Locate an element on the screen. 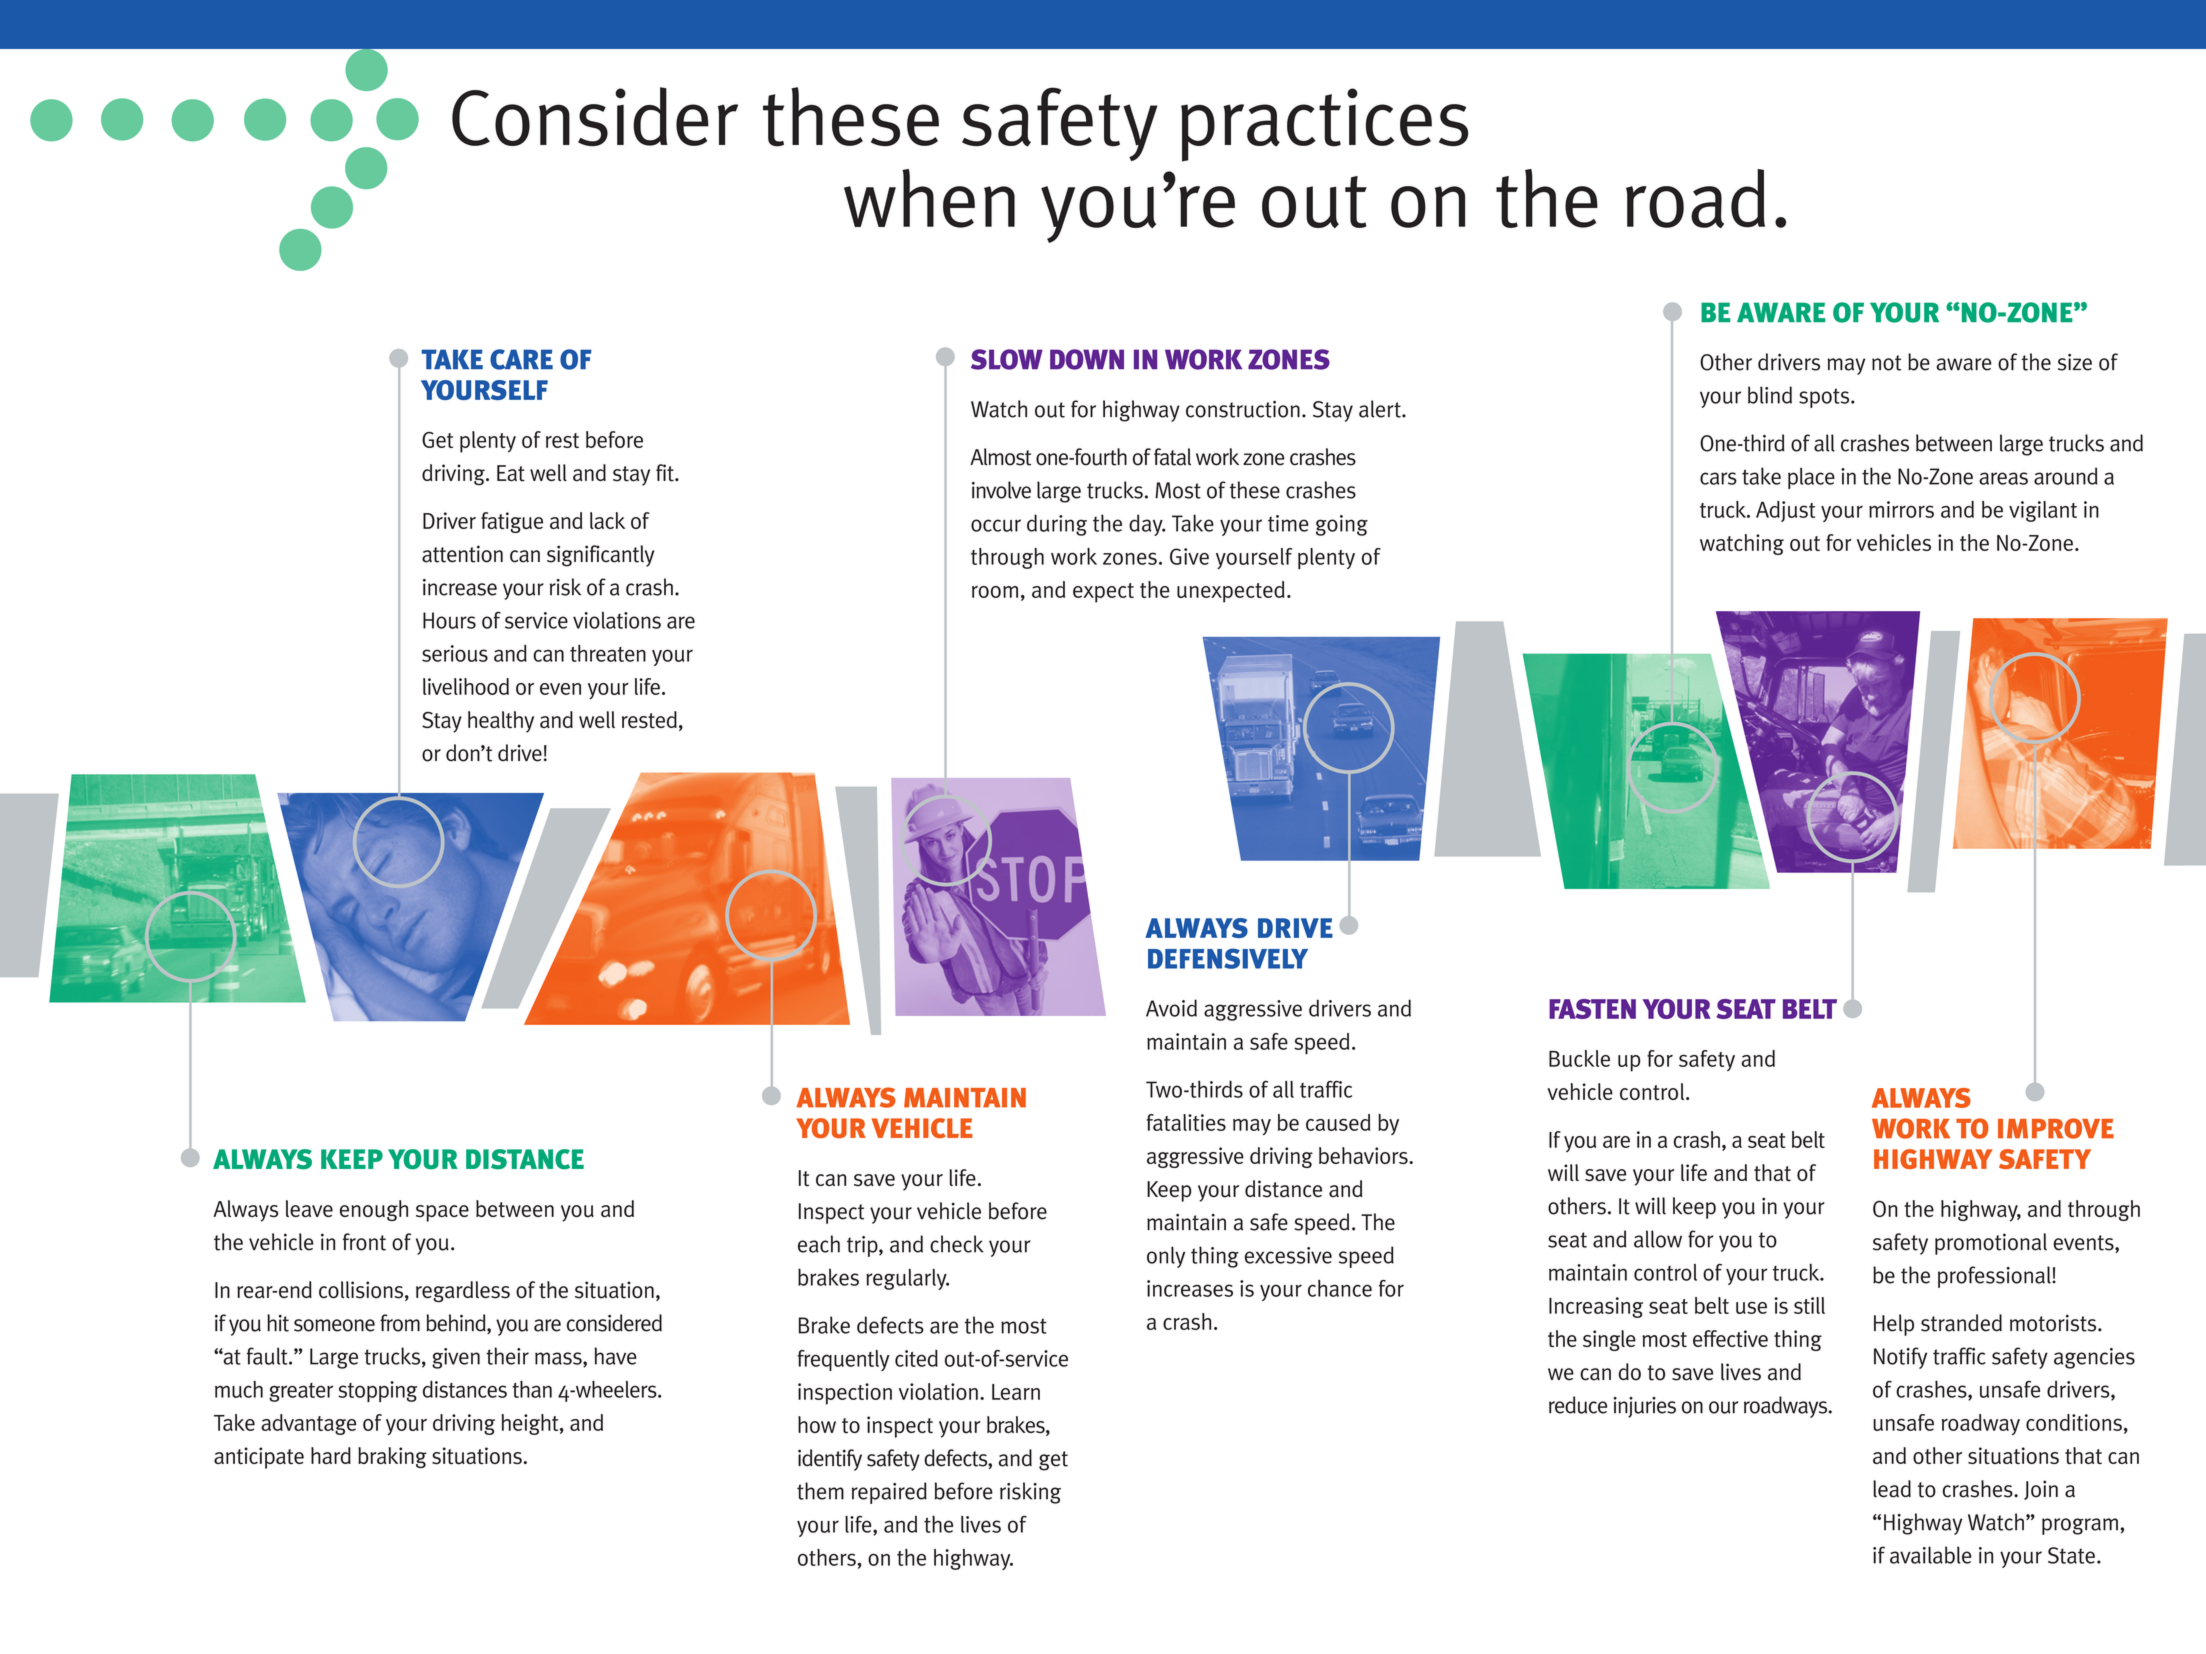 This screenshot has height=1654, width=2206. promotional is located at coordinates (1991, 1244).
